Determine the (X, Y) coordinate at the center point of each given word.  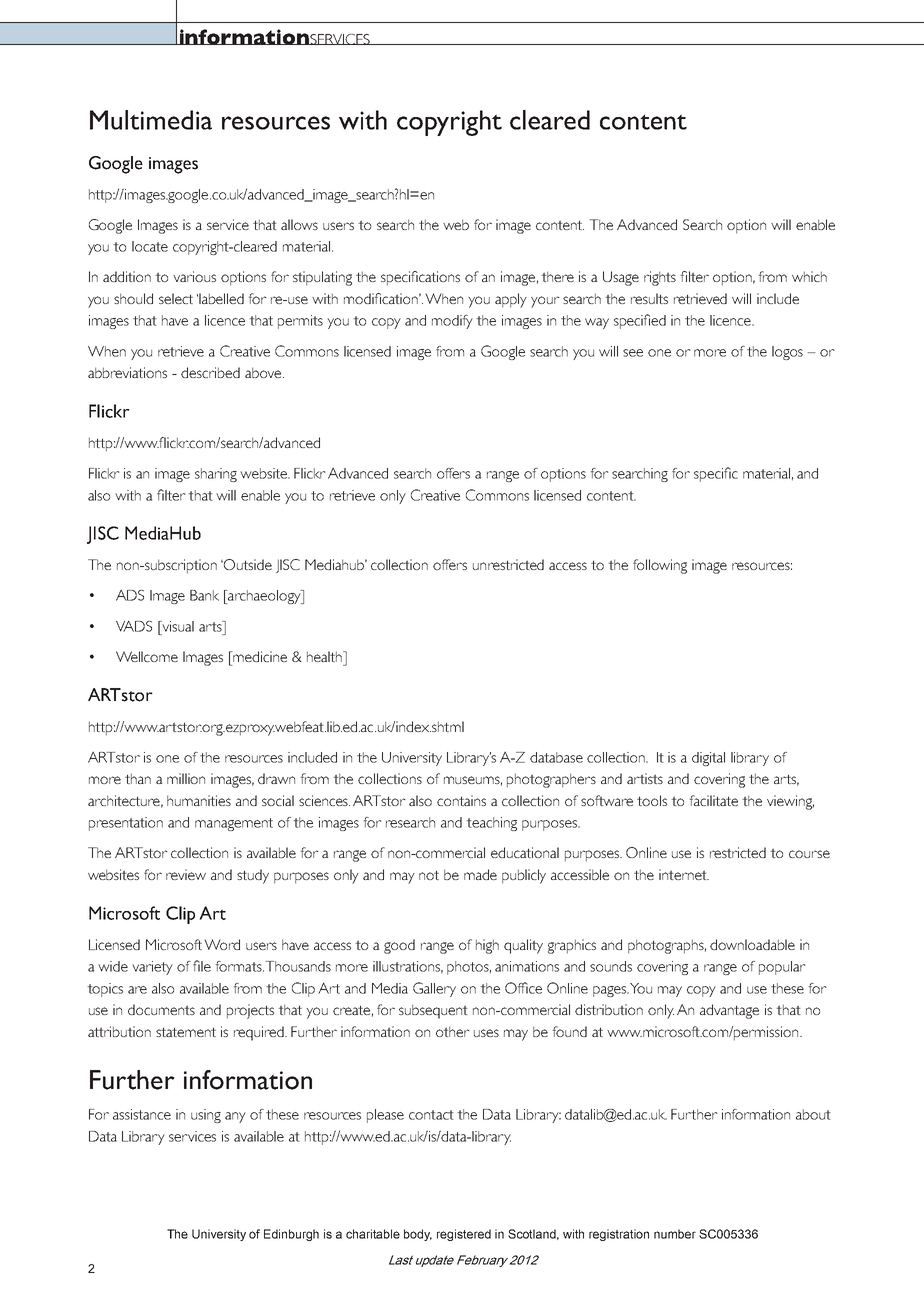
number (675, 1234)
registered (464, 1235)
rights (660, 278)
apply (511, 300)
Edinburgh (291, 1235)
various (194, 276)
